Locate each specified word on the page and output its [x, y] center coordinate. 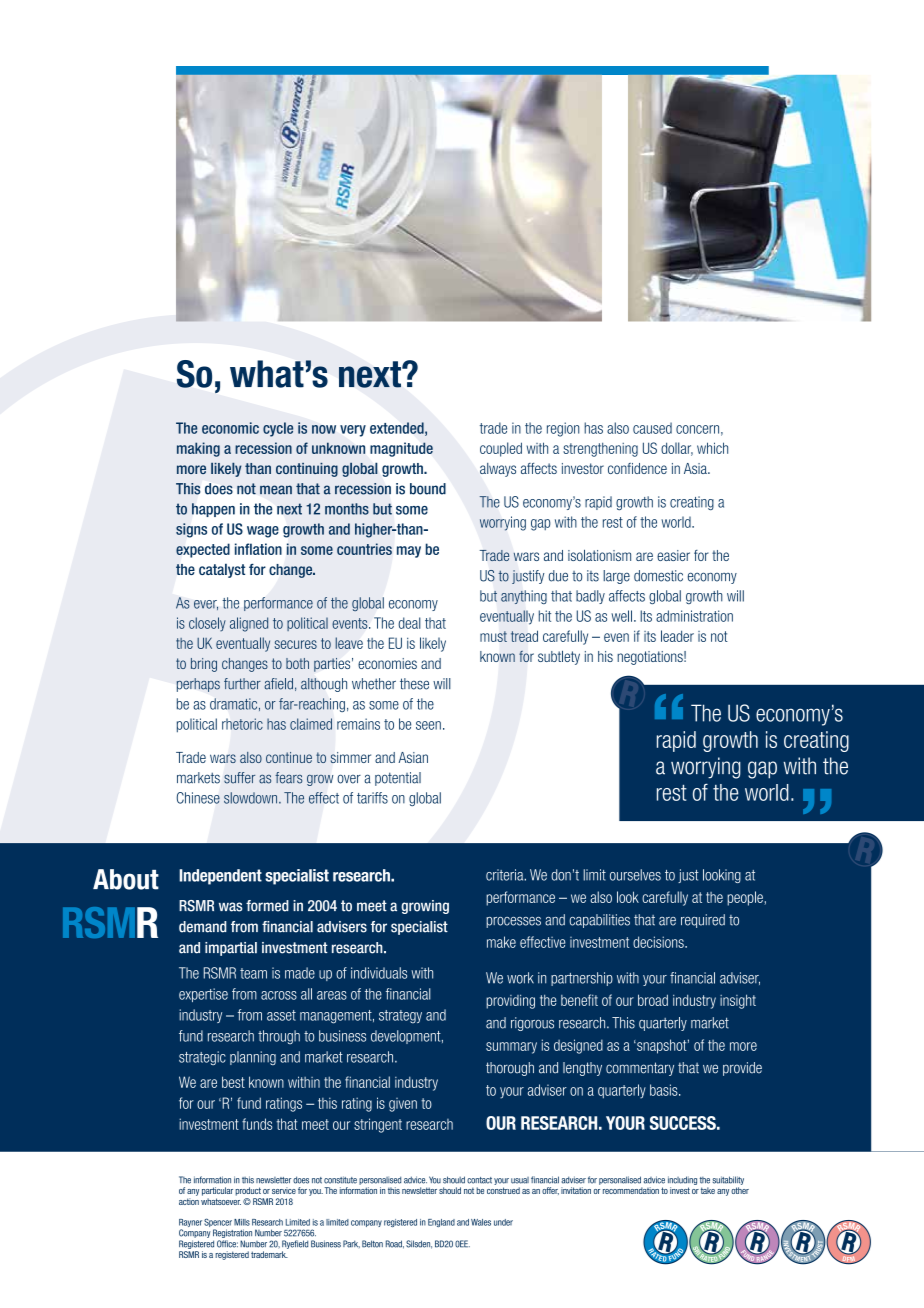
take [708, 1190]
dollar [677, 449]
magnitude [401, 449]
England [441, 1223]
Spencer [218, 1224]
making [198, 449]
